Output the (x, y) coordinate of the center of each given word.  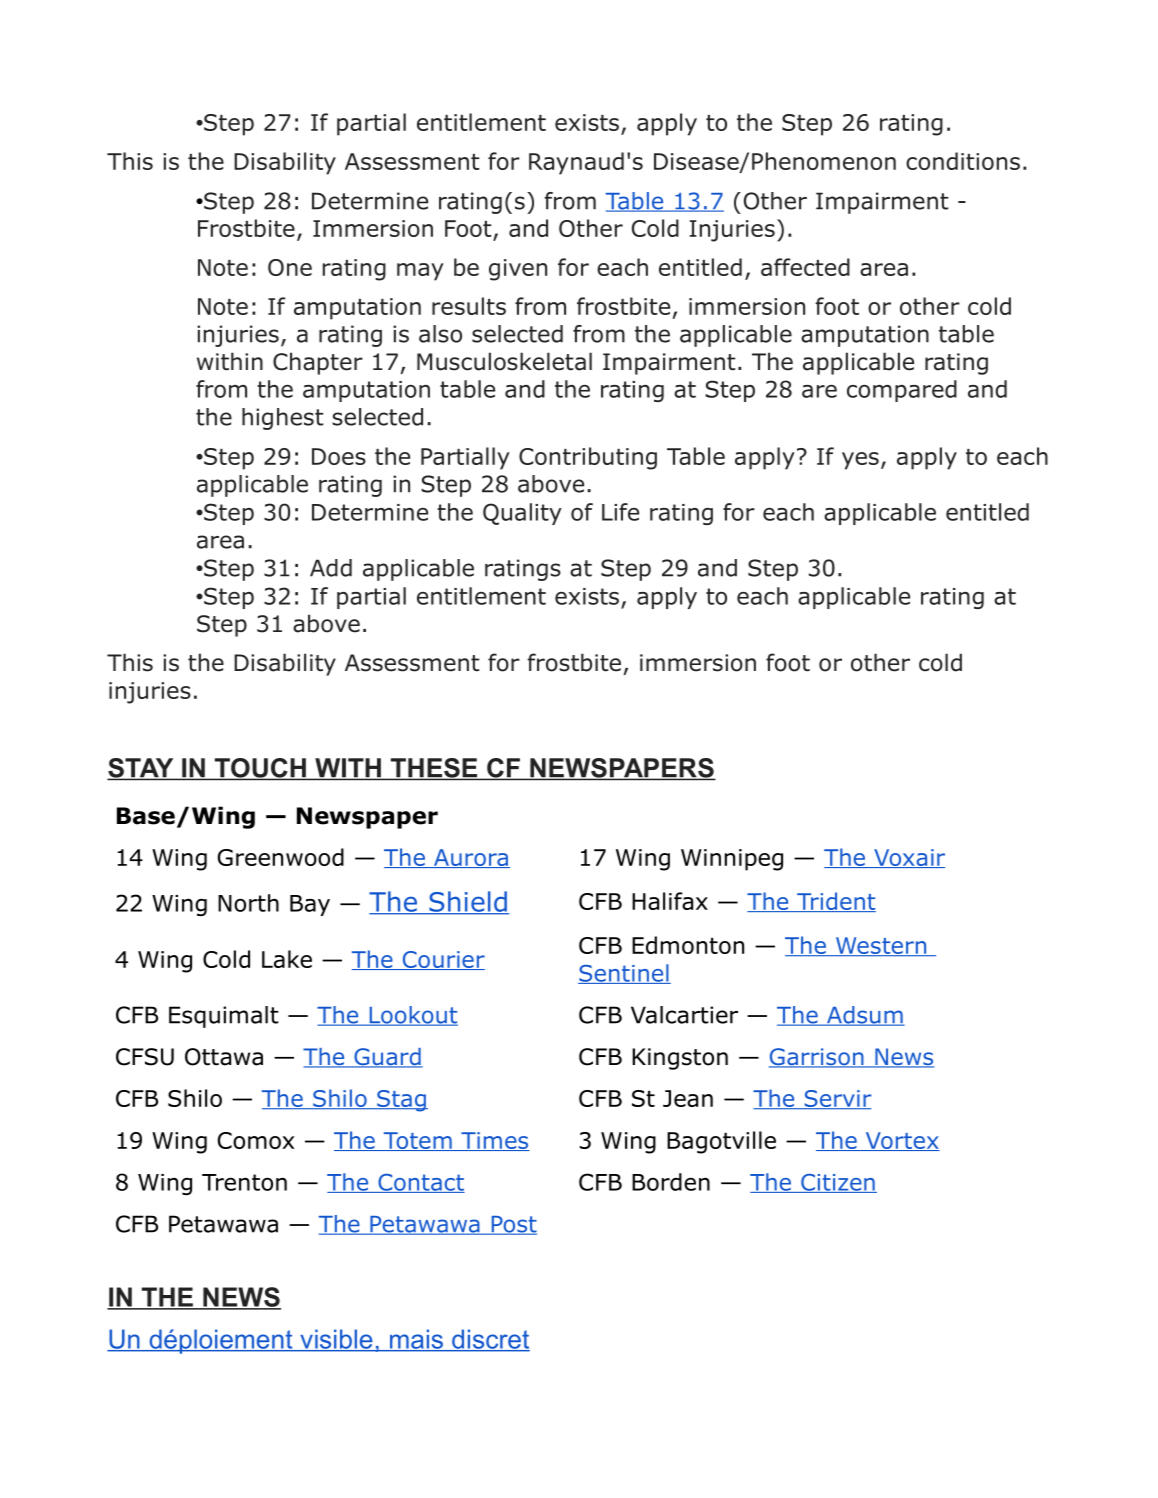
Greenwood (280, 857)
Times (494, 1141)
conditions (963, 161)
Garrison (817, 1058)
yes (860, 461)
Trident (835, 902)
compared (902, 391)
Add (331, 568)
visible (336, 1340)
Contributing (588, 458)
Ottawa (224, 1057)
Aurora (471, 858)
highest (283, 419)
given (518, 270)
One (290, 267)
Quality (522, 514)
